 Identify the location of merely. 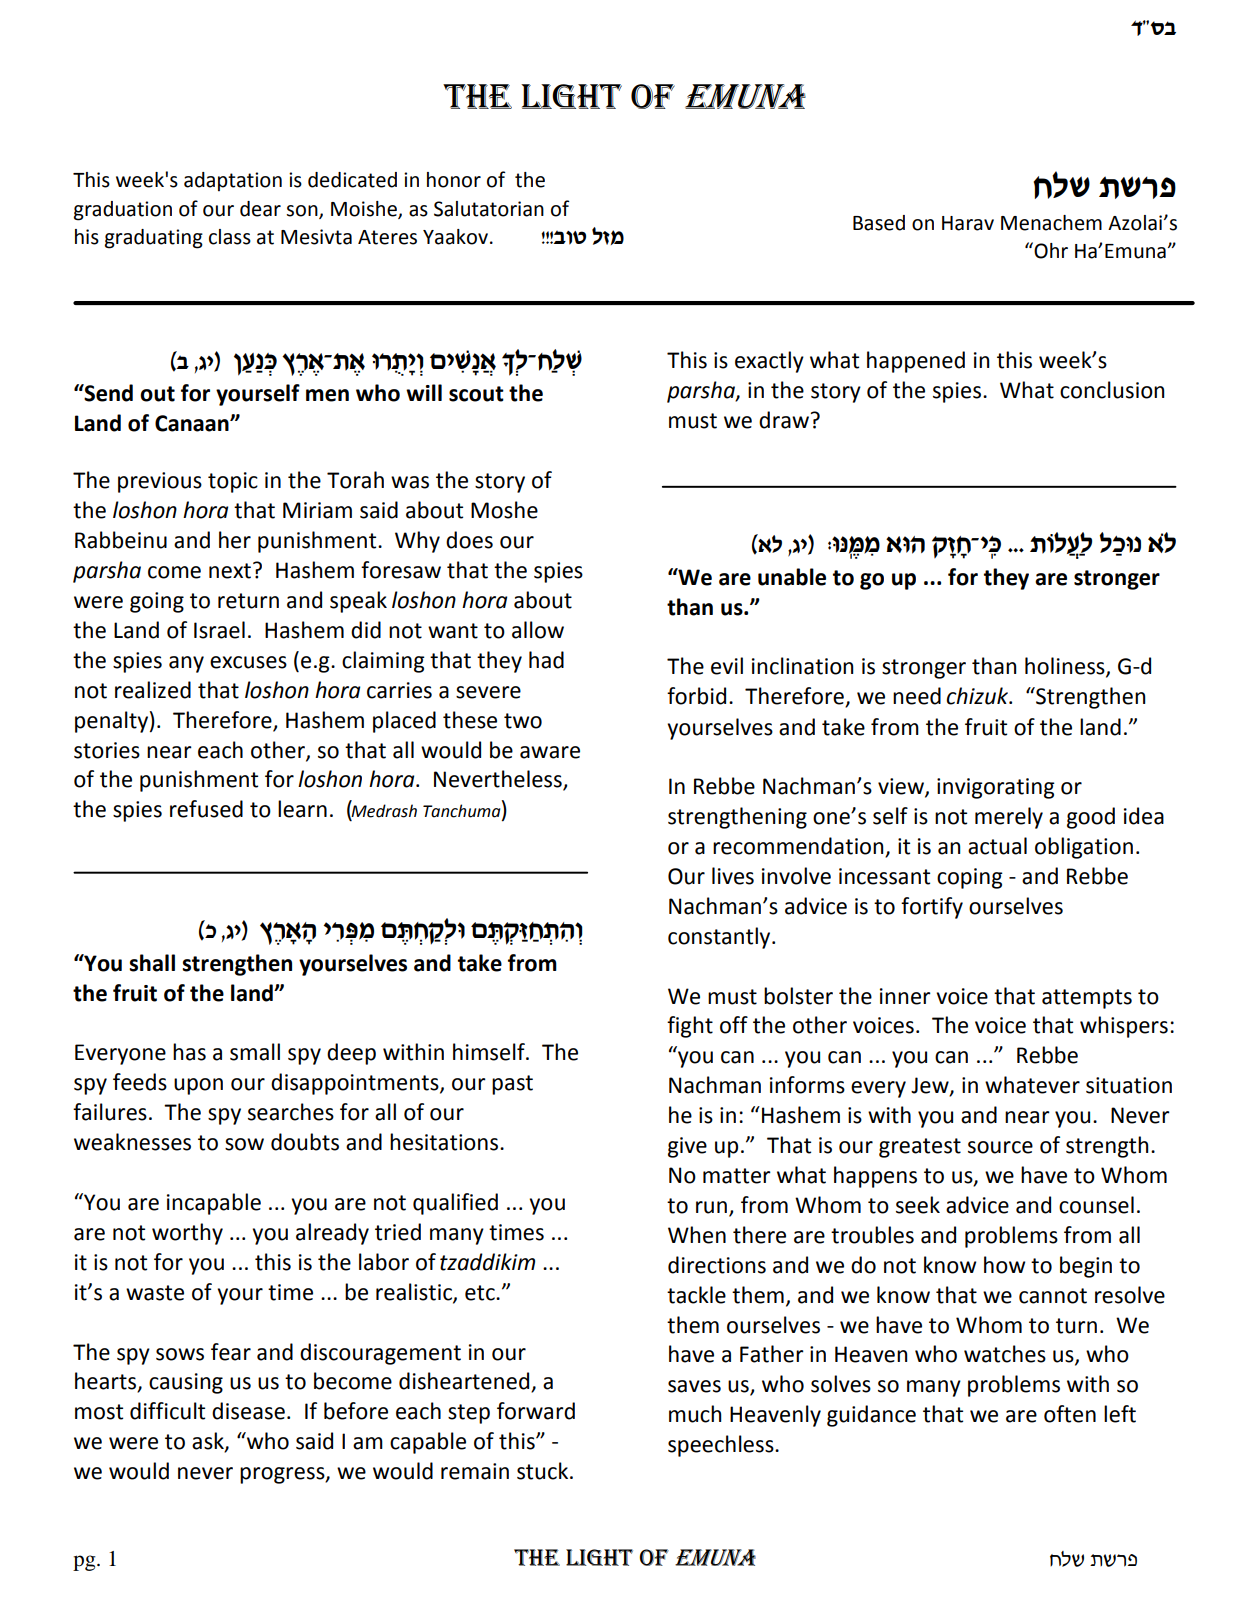
(1009, 818).
